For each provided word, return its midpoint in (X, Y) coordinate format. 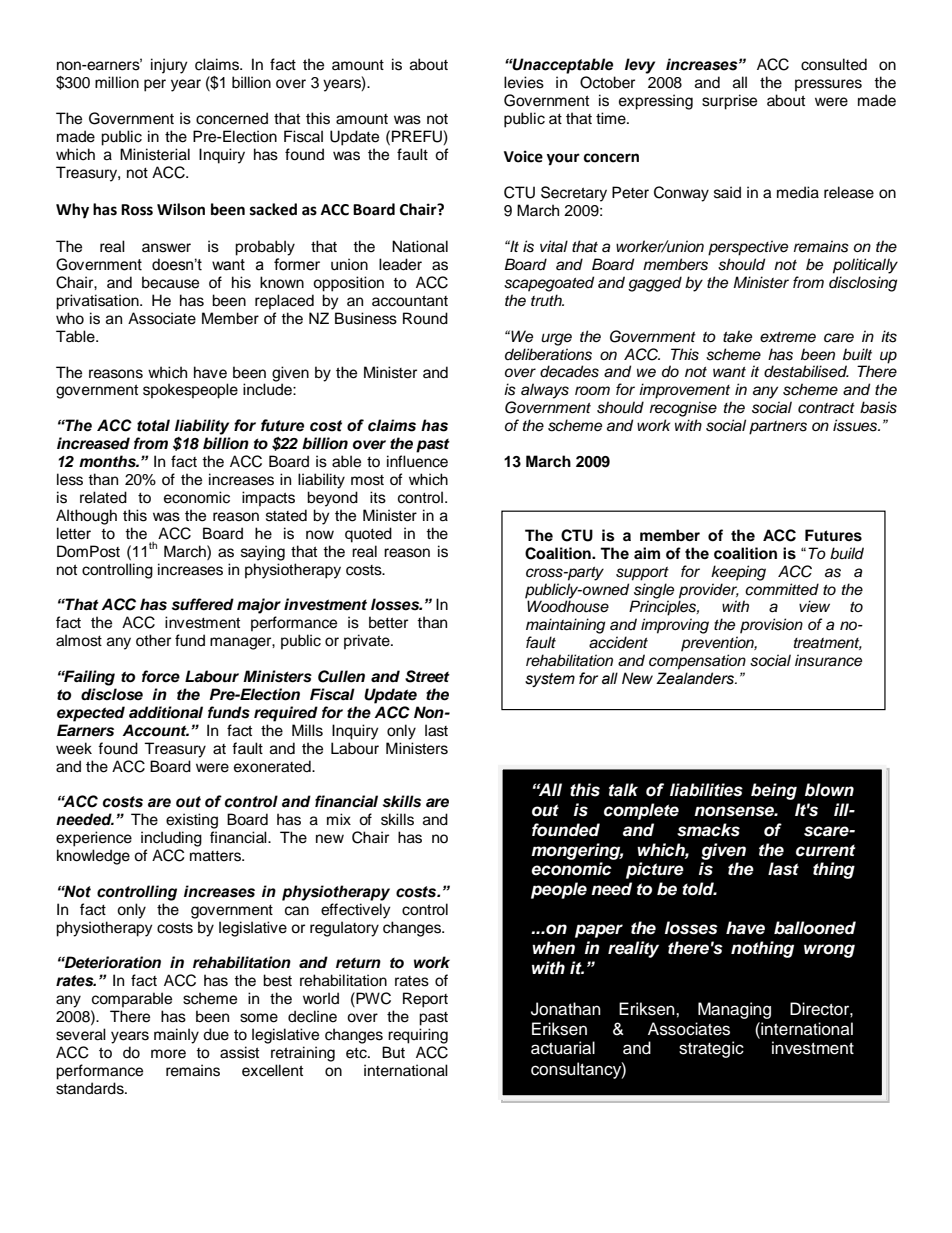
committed (782, 589)
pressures (828, 85)
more (168, 1054)
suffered (203, 604)
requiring (418, 1036)
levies (524, 82)
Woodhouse (567, 605)
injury (169, 66)
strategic (711, 1049)
